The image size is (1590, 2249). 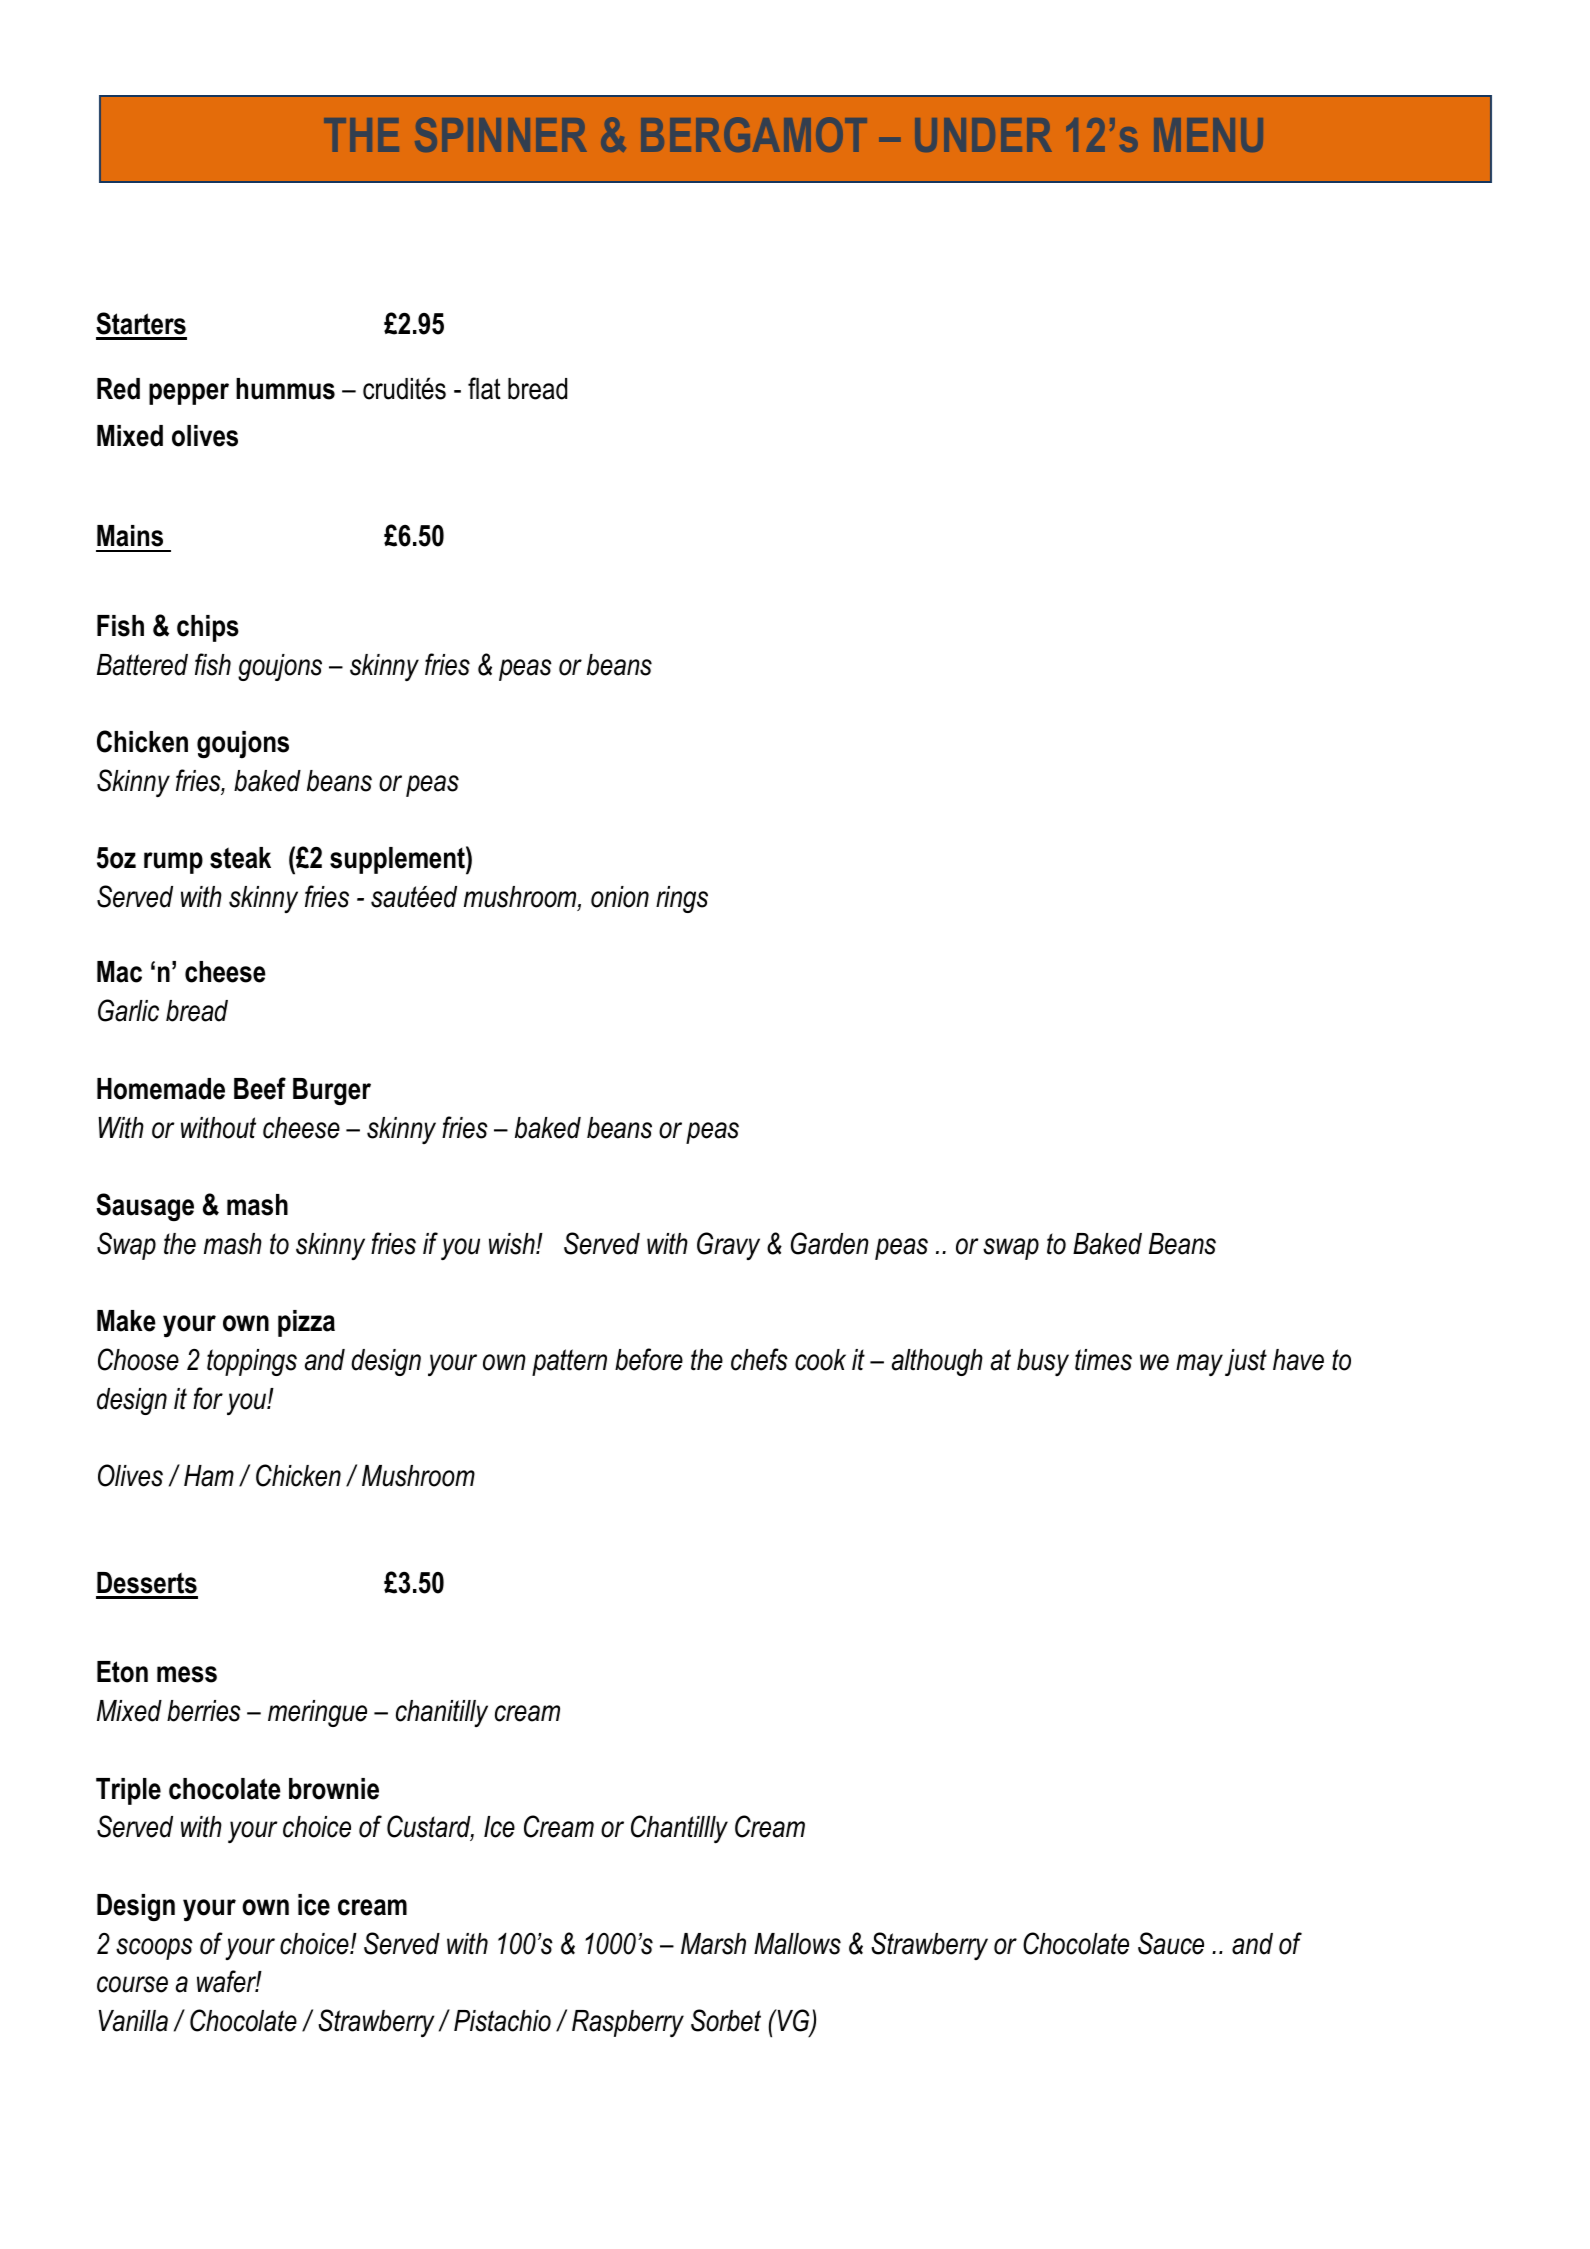 What do you see at coordinates (252, 1362) in the image?
I see `toppings` at bounding box center [252, 1362].
